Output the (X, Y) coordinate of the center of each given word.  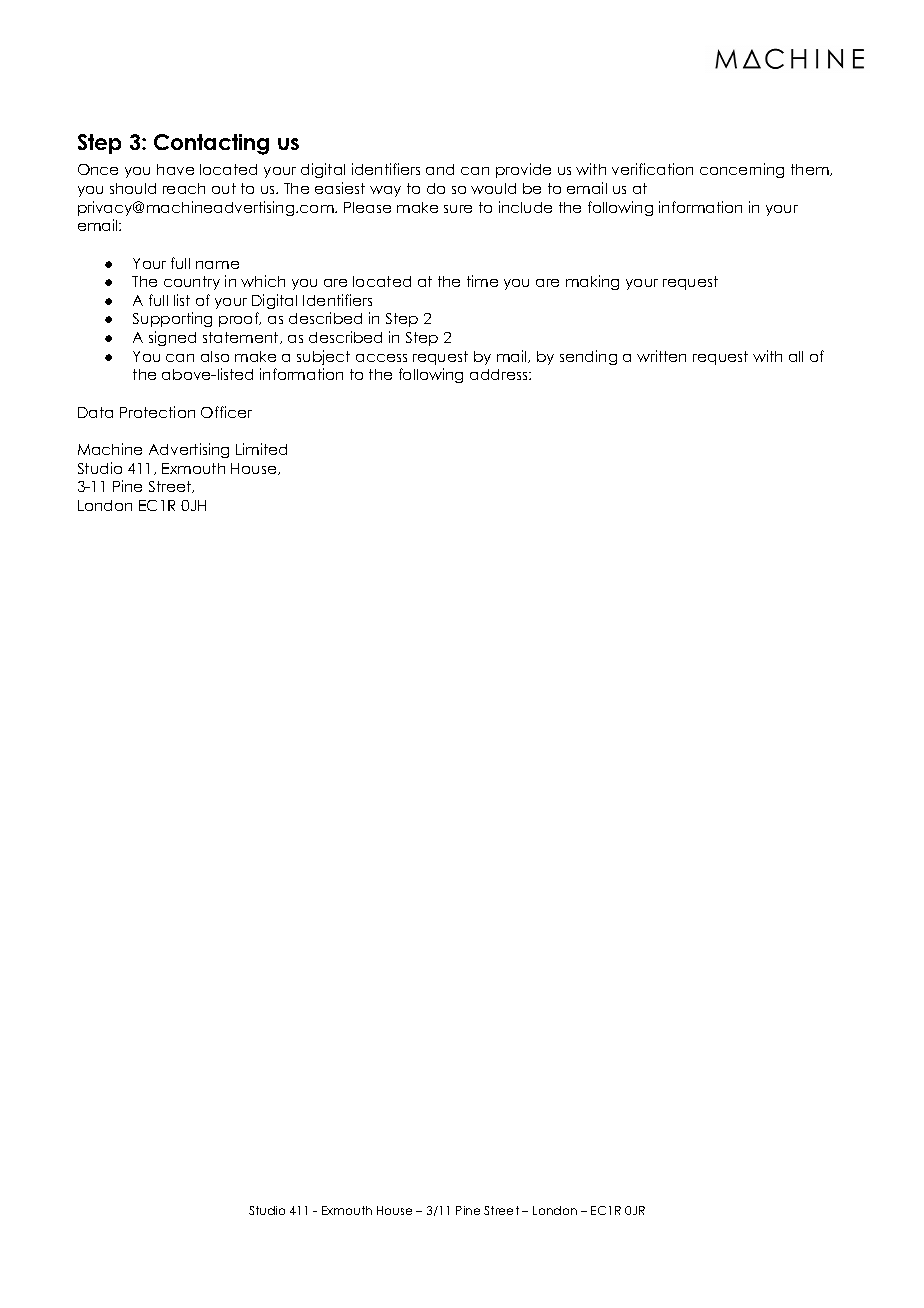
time (482, 281)
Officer (226, 412)
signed (172, 338)
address (500, 374)
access (381, 358)
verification (652, 169)
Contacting (211, 144)
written (661, 356)
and (440, 169)
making (592, 282)
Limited (261, 449)
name (217, 265)
